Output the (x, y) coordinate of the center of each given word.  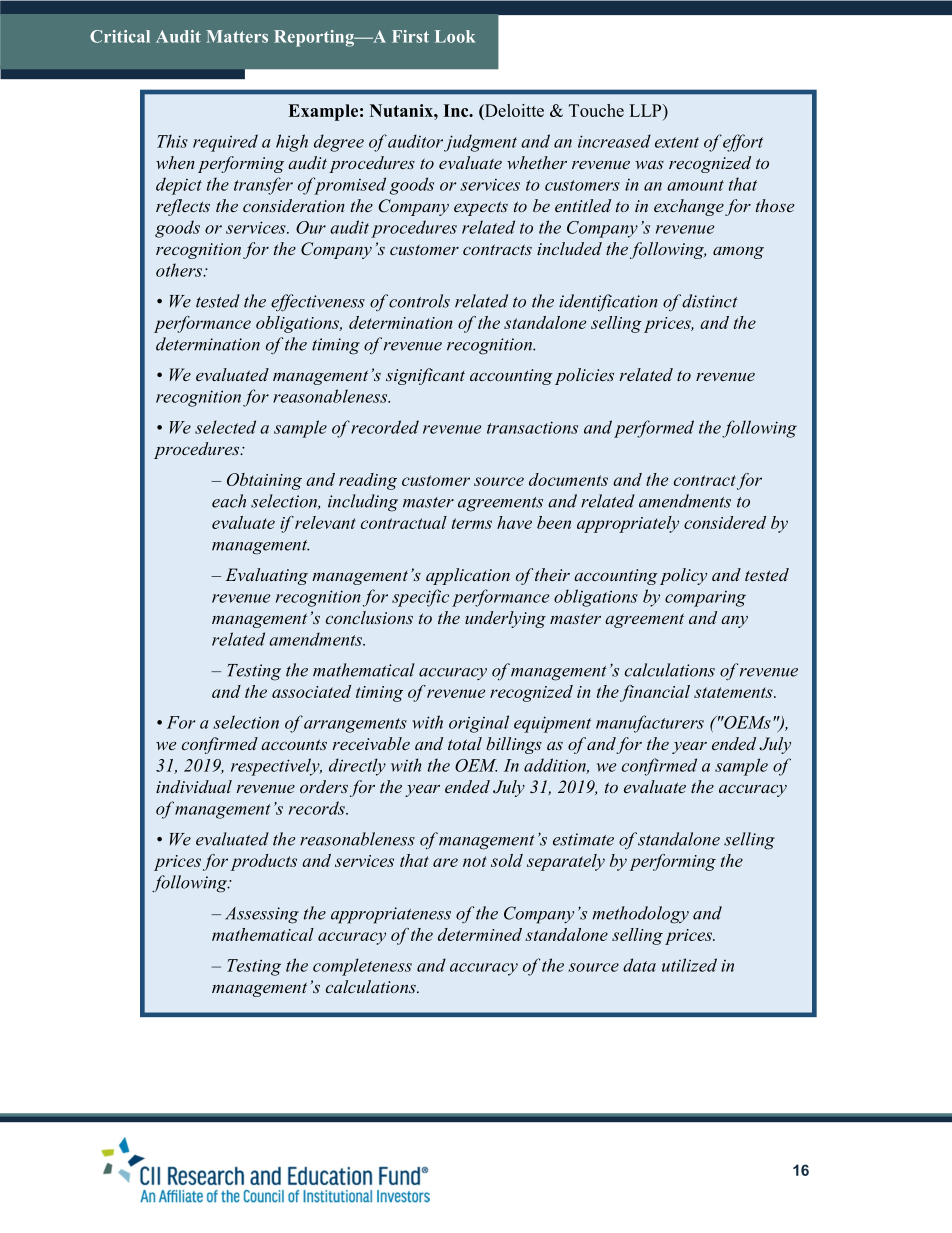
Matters (237, 36)
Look (455, 36)
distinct (710, 301)
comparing (705, 599)
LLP (646, 110)
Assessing (262, 915)
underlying (505, 619)
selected (225, 427)
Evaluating (266, 576)
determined (480, 934)
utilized (689, 965)
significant (425, 376)
